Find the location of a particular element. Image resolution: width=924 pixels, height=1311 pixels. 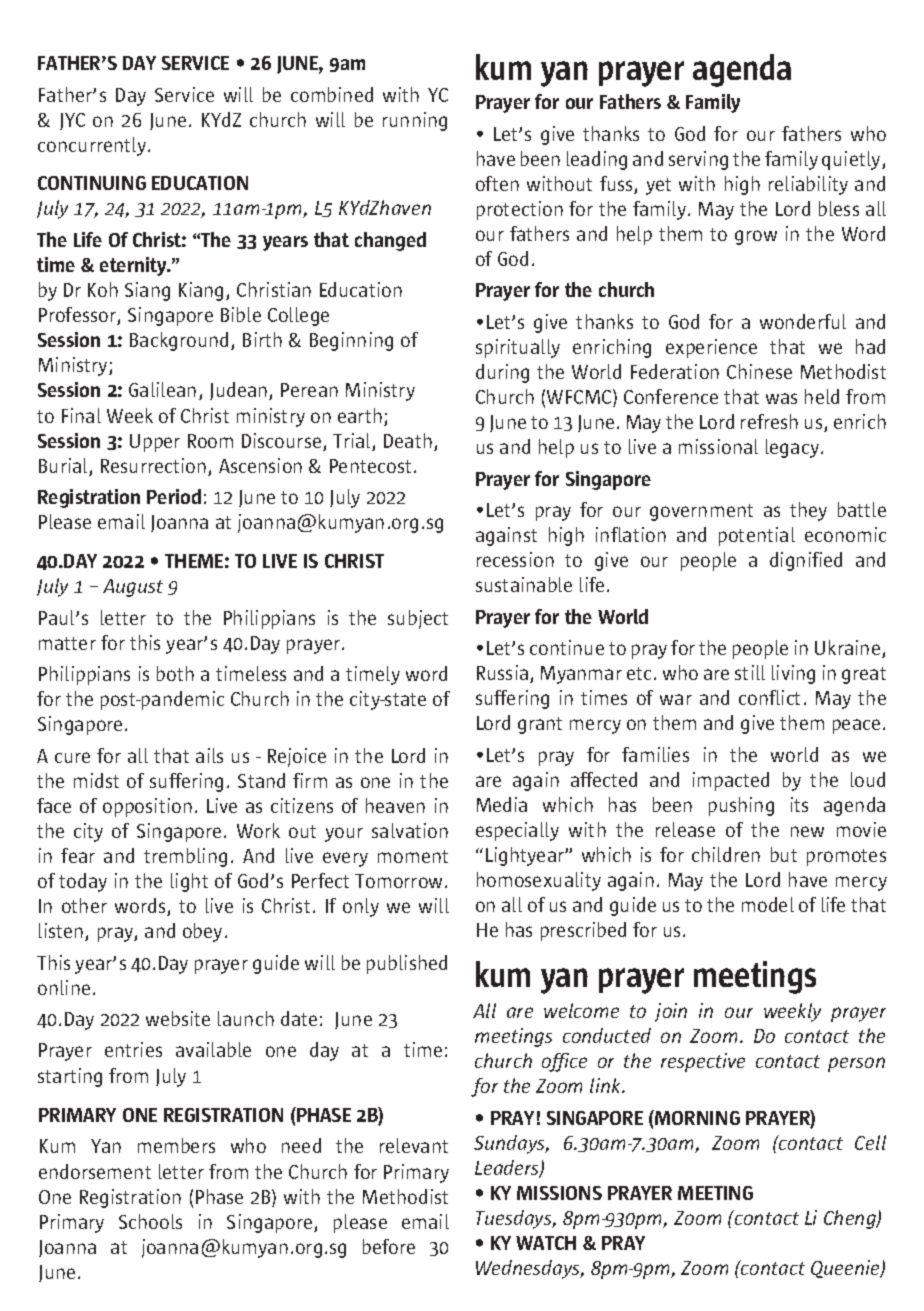

reliability is located at coordinates (808, 185).
